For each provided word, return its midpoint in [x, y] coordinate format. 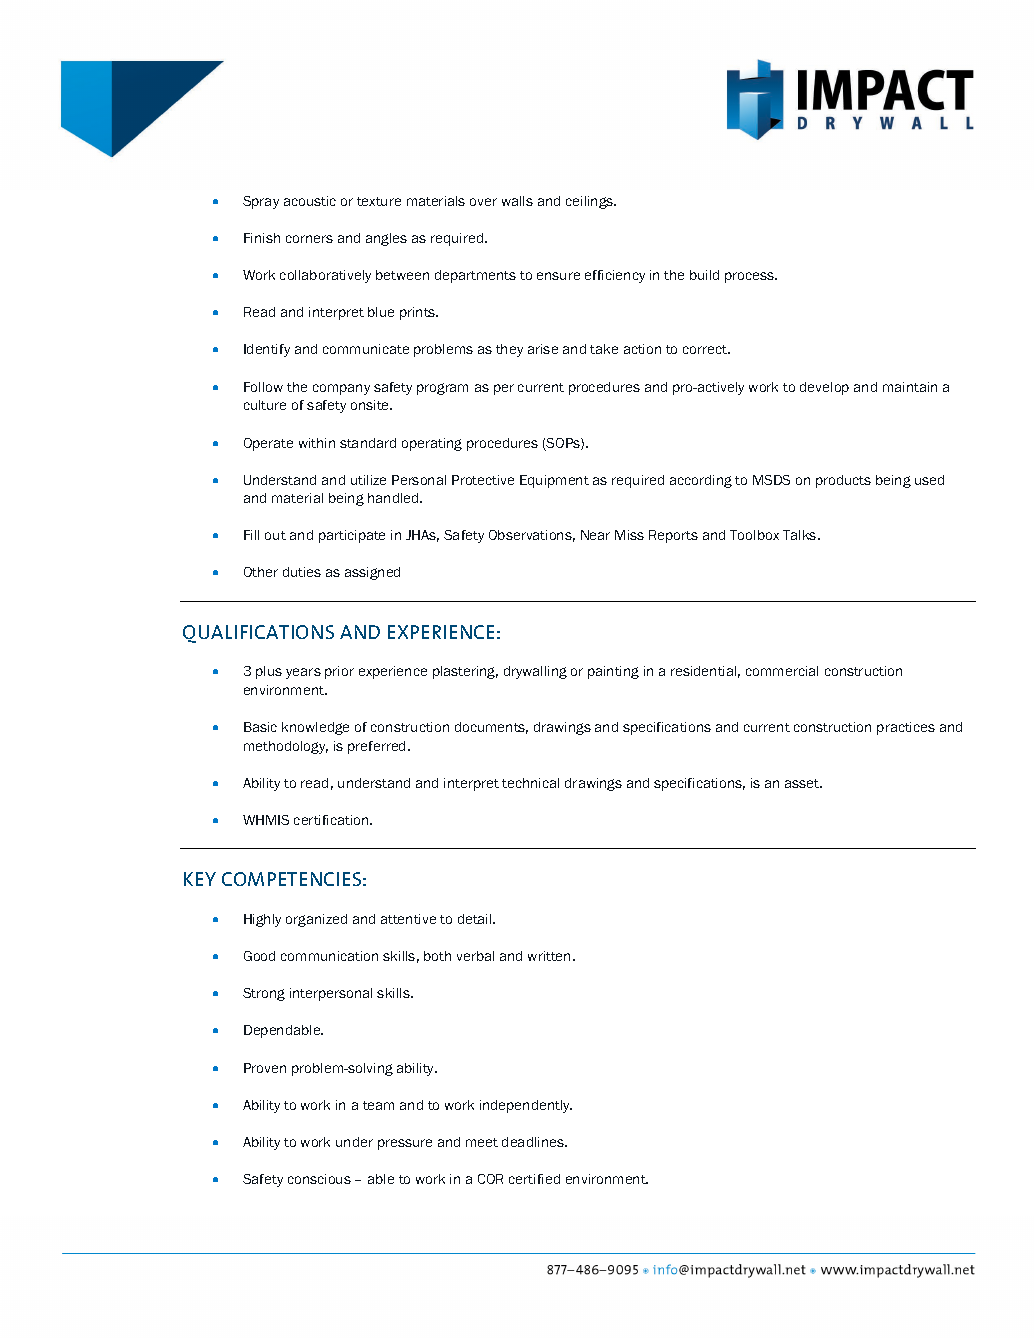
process [751, 277]
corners [309, 239]
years [303, 673]
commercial [782, 671]
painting [613, 672]
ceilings [591, 202]
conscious [319, 1179]
